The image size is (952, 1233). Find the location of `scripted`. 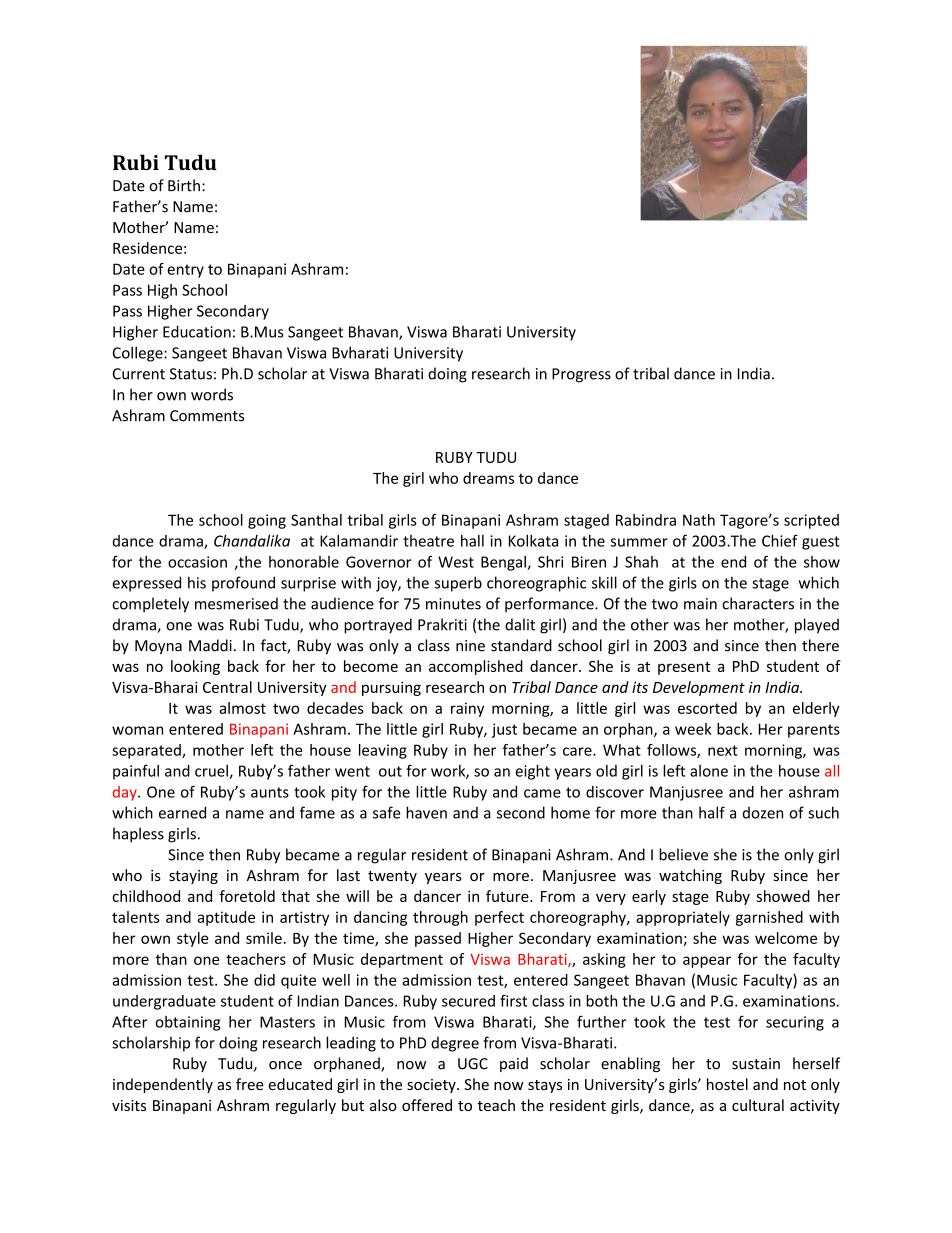

scripted is located at coordinates (811, 521).
